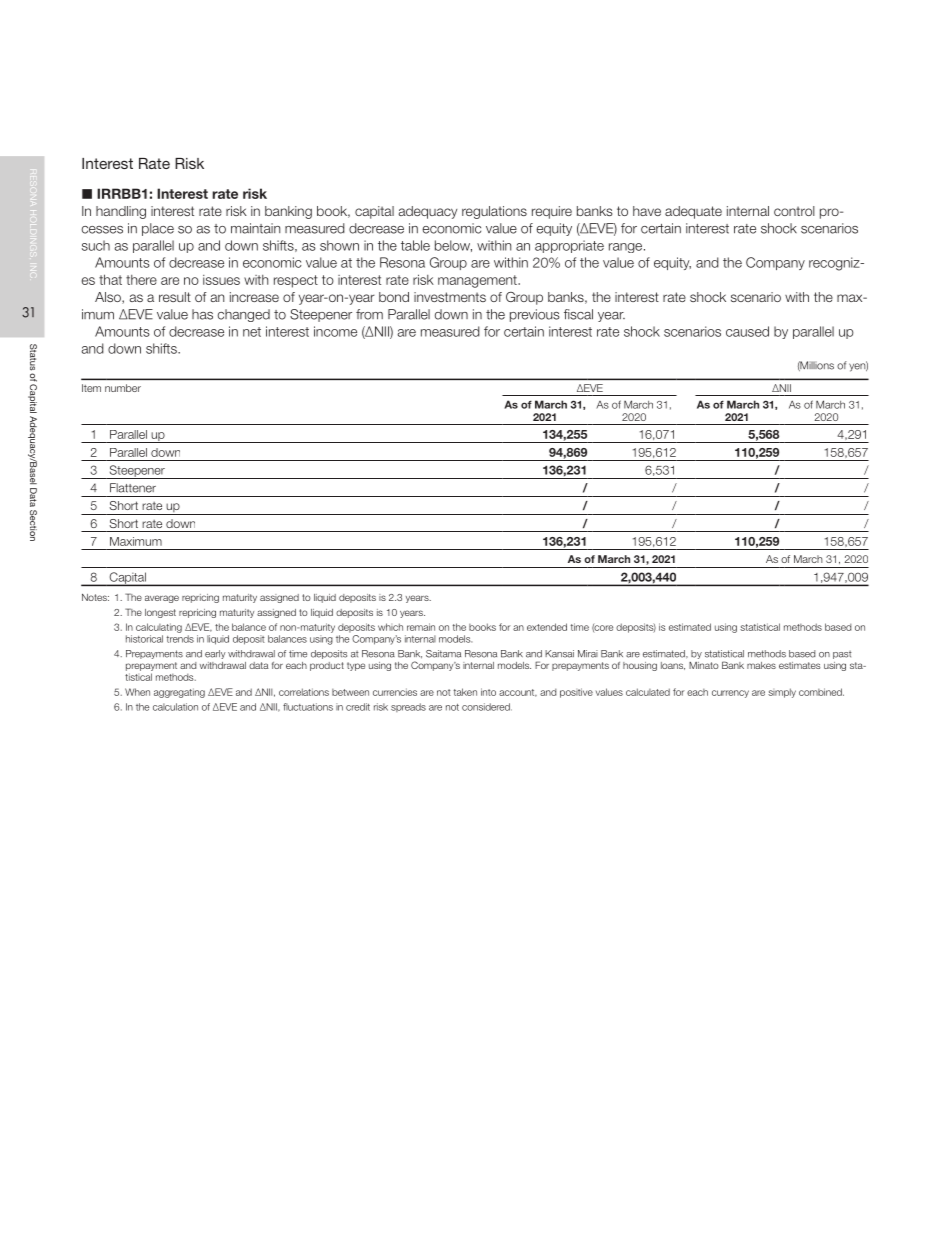  Describe the element at coordinates (842, 655) in the screenshot. I see `past` at that location.
